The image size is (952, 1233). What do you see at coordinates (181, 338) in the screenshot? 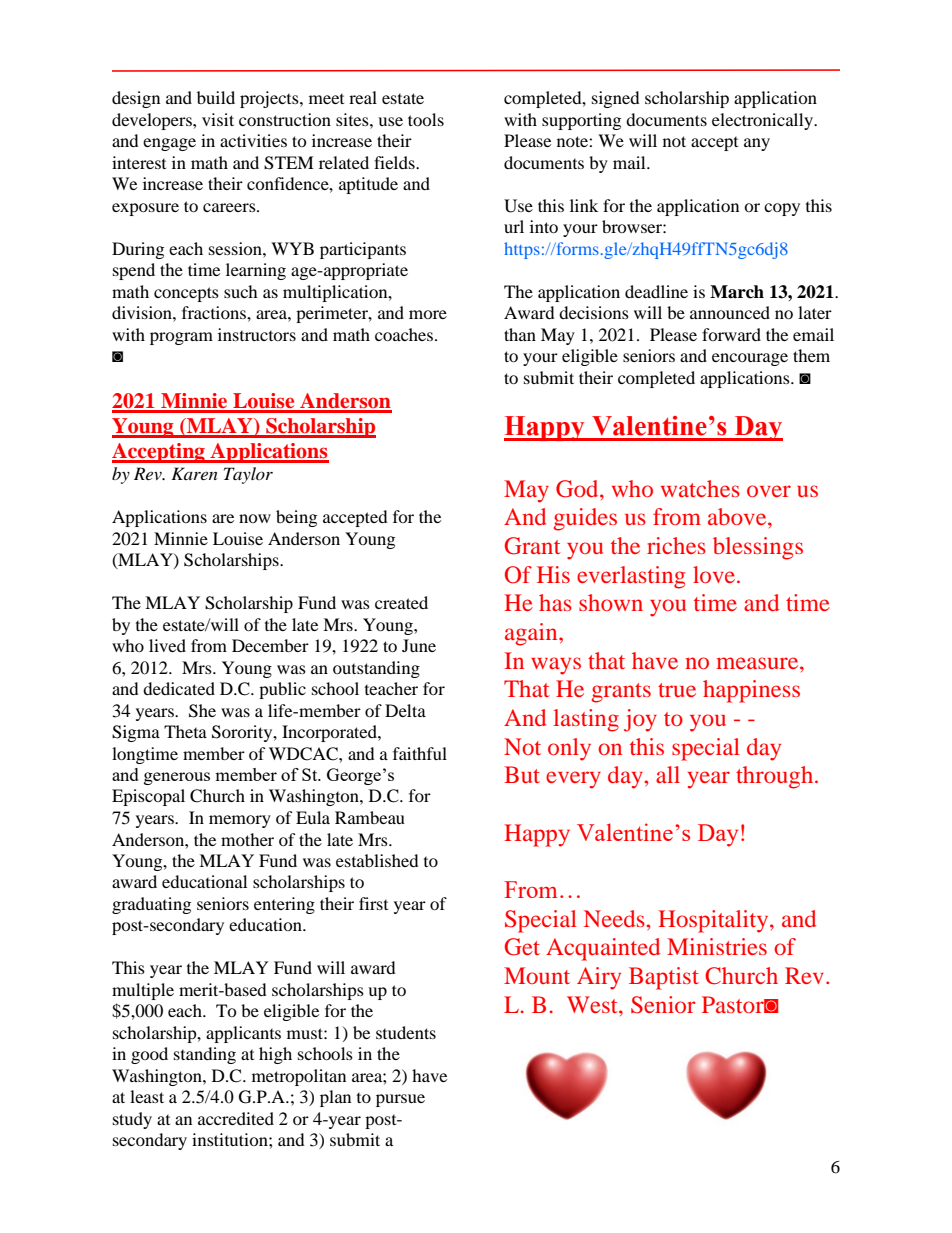
I see `program` at bounding box center [181, 338].
